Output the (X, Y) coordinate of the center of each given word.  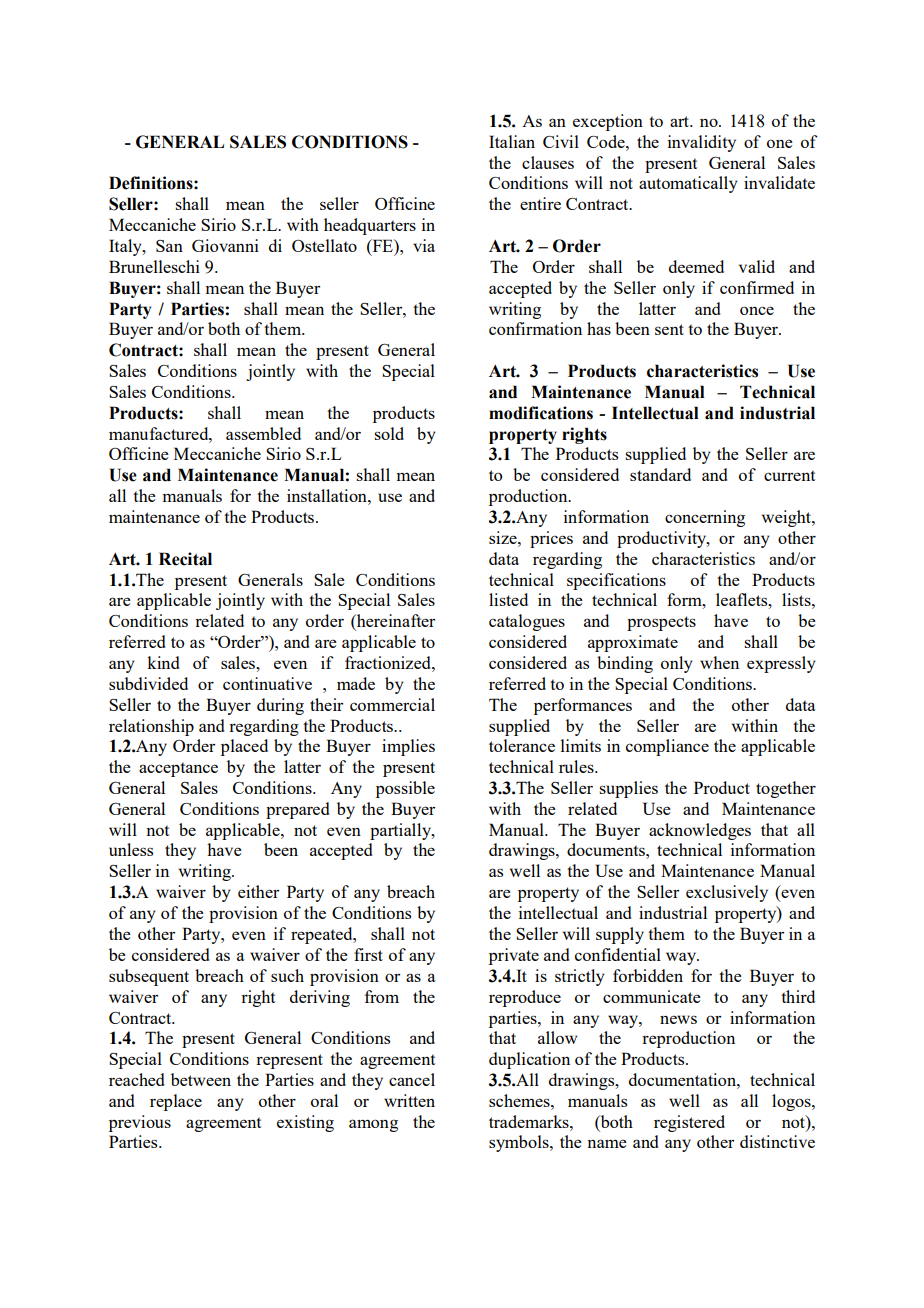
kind (163, 662)
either (258, 891)
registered (689, 1123)
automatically (688, 184)
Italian (512, 141)
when (719, 662)
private (514, 956)
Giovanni (225, 245)
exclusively (727, 893)
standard (660, 474)
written (409, 1100)
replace (176, 1102)
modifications (541, 413)
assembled (263, 433)
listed (508, 599)
